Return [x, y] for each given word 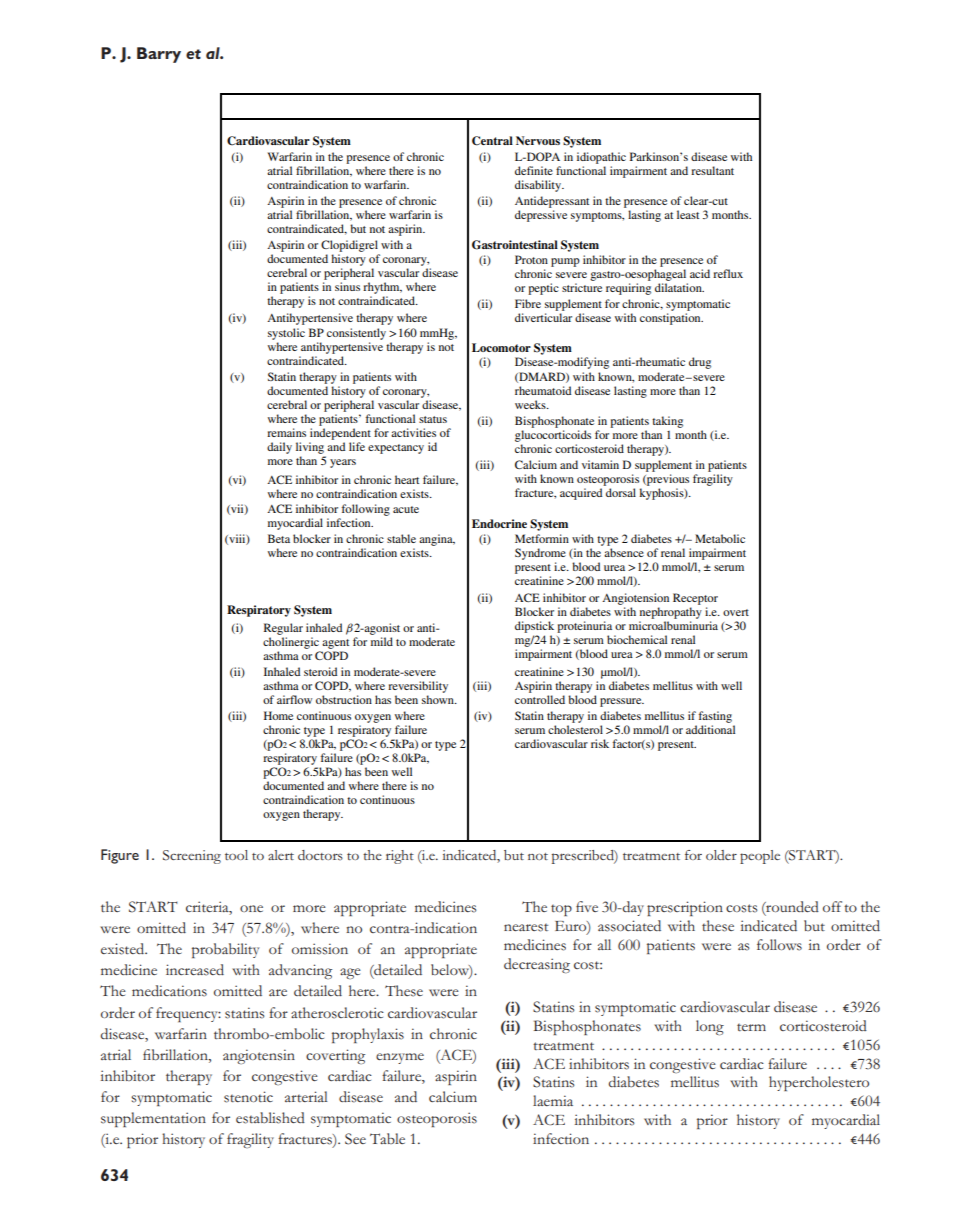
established [270, 1118]
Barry [159, 55]
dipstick [534, 627]
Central [492, 141]
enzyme [400, 1058]
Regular [283, 629]
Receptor [695, 599]
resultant [712, 170]
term [751, 1027]
